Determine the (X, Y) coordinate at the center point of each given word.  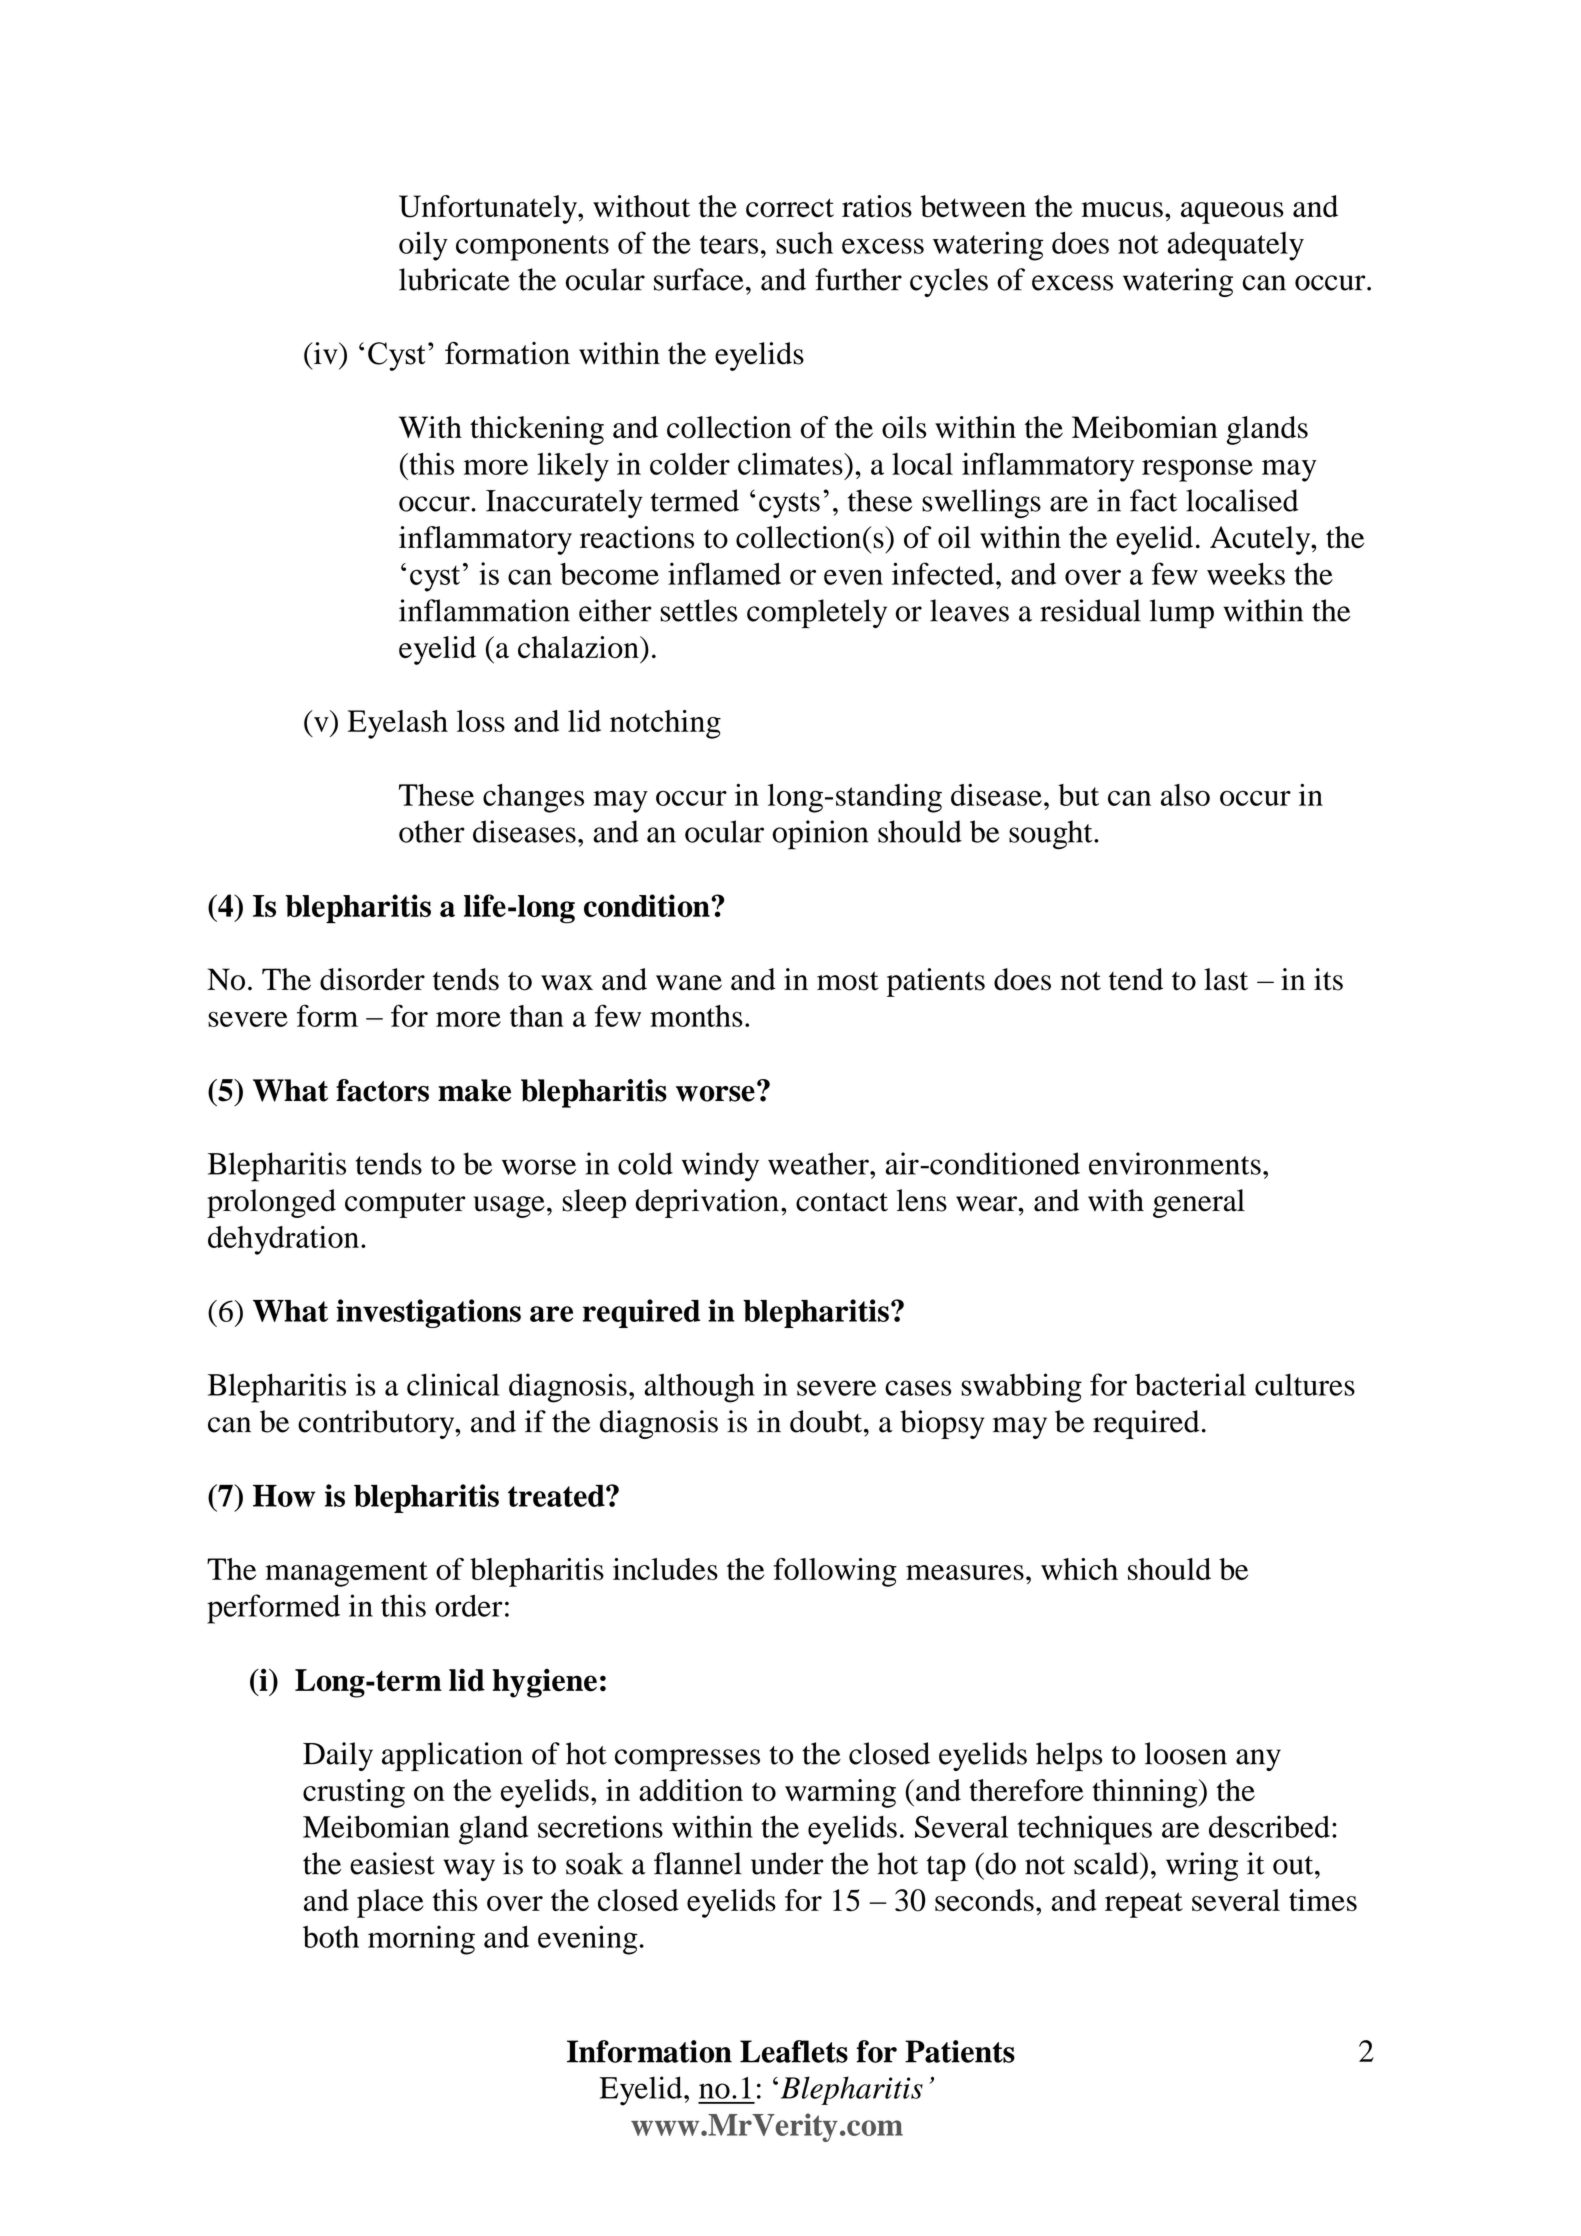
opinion (820, 835)
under (787, 1863)
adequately (1236, 246)
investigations (428, 1313)
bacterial (1190, 1384)
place (390, 1903)
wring (1202, 1866)
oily (423, 246)
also (1185, 795)
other (432, 831)
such (804, 243)
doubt (827, 1421)
